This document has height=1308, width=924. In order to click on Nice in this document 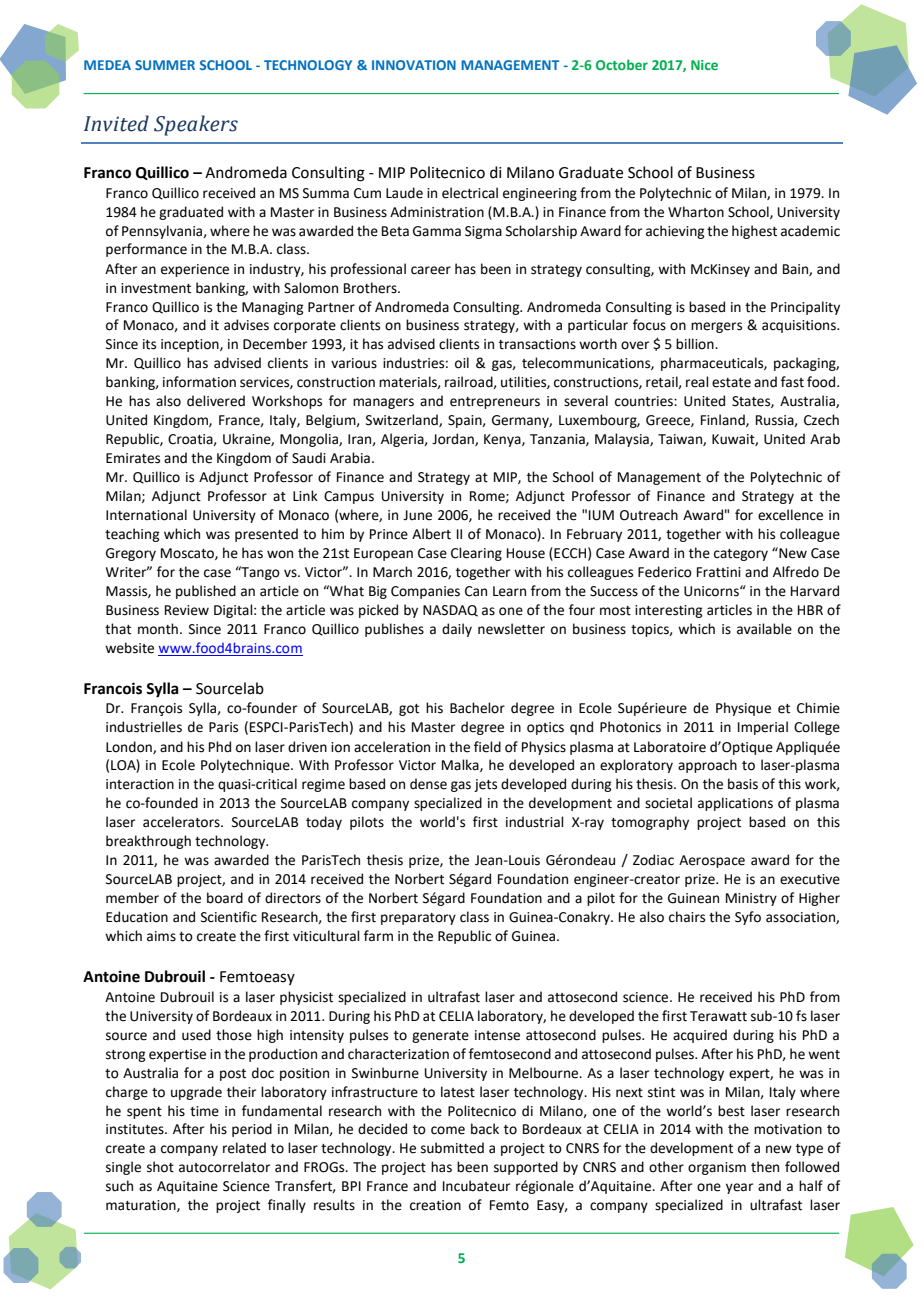, I will do `click(704, 65)`.
